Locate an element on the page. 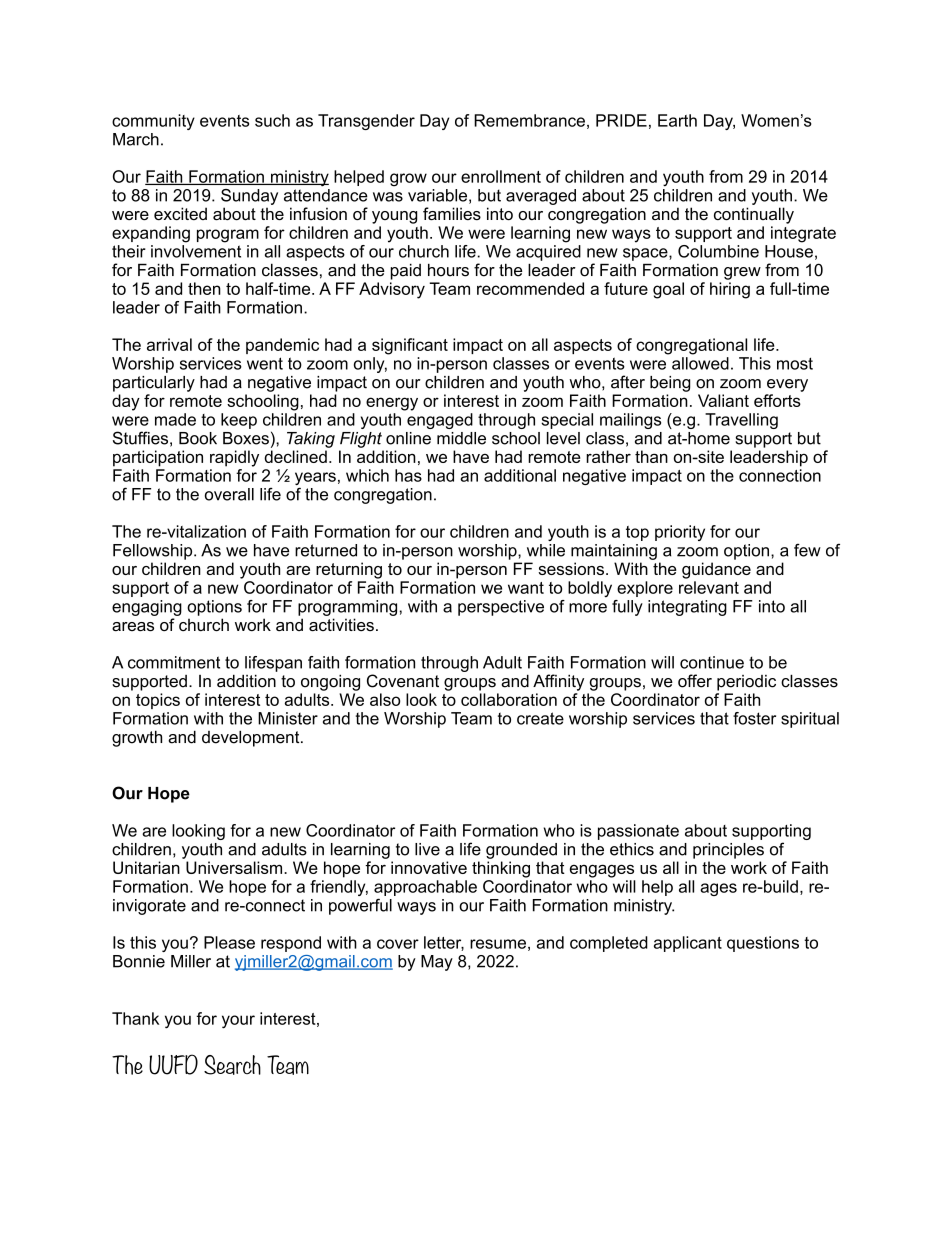 The width and height of the page is (952, 1233). engaging is located at coordinates (147, 608).
